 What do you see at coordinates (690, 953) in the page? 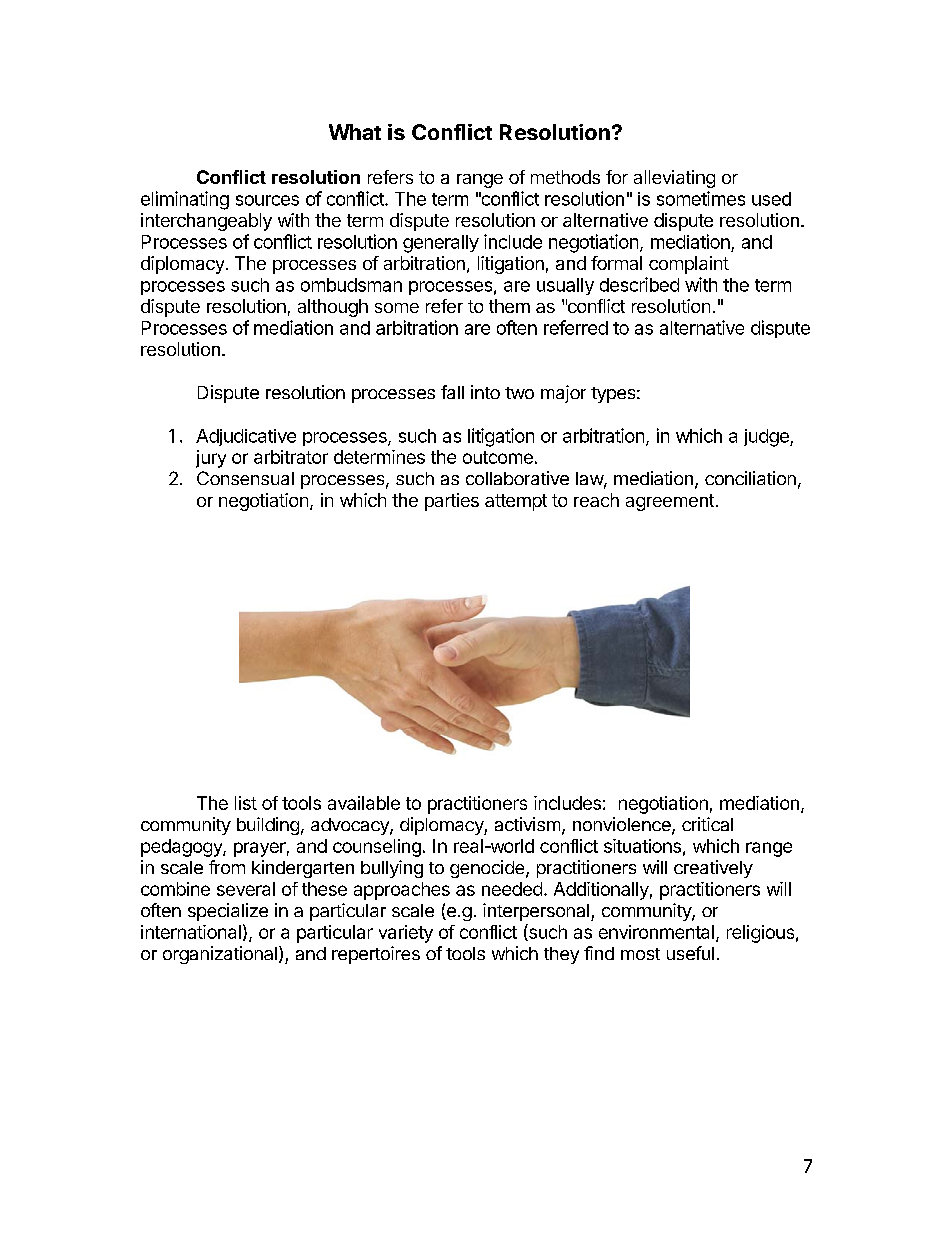
I see `useful` at bounding box center [690, 953].
